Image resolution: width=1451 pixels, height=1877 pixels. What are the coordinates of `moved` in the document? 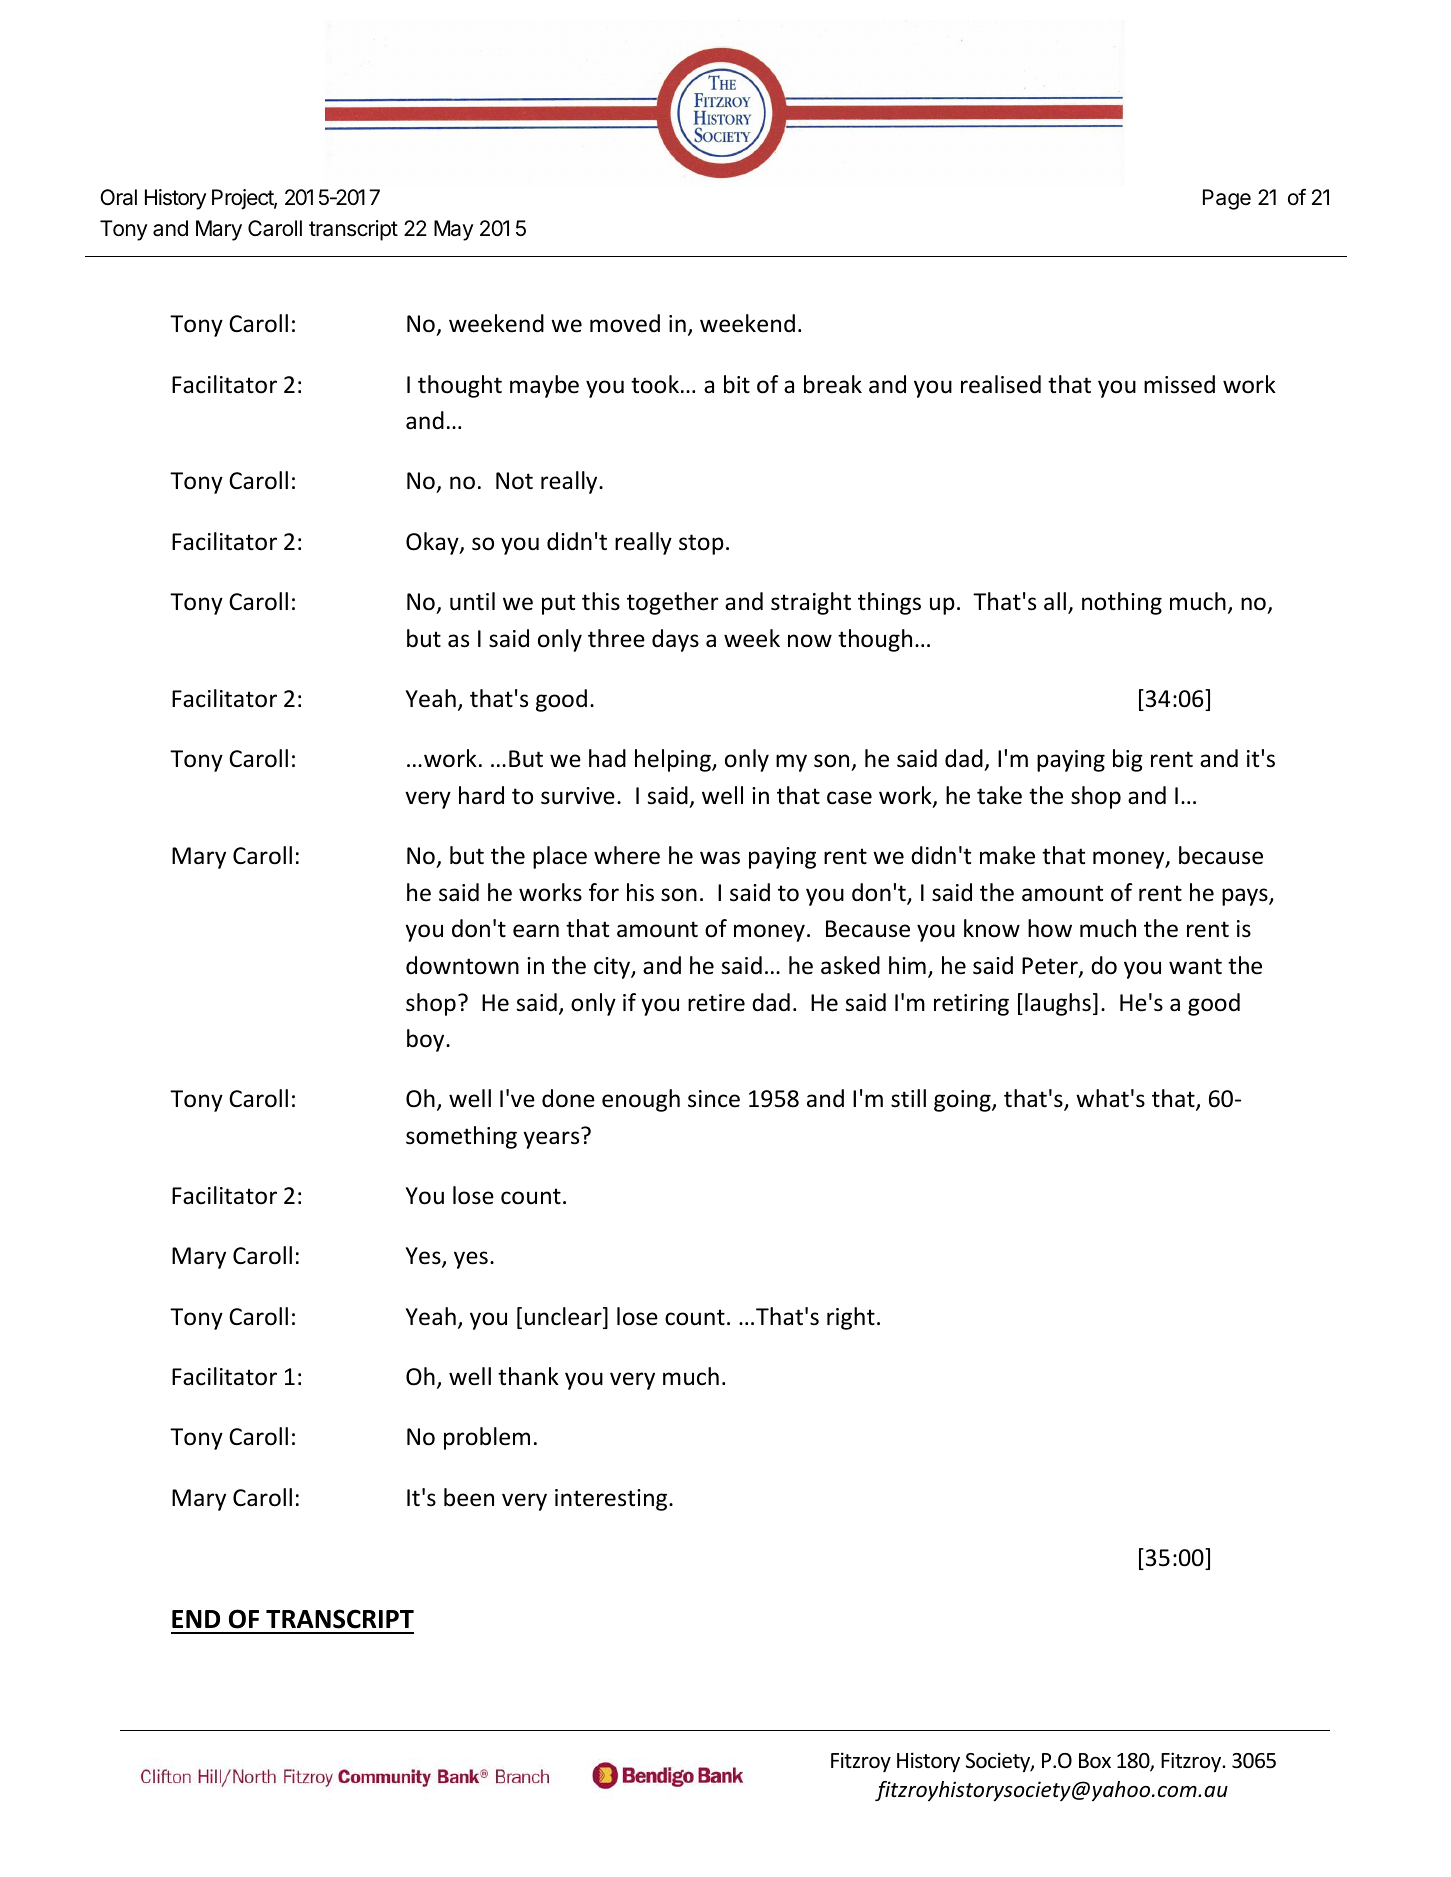 It's located at (625, 323).
